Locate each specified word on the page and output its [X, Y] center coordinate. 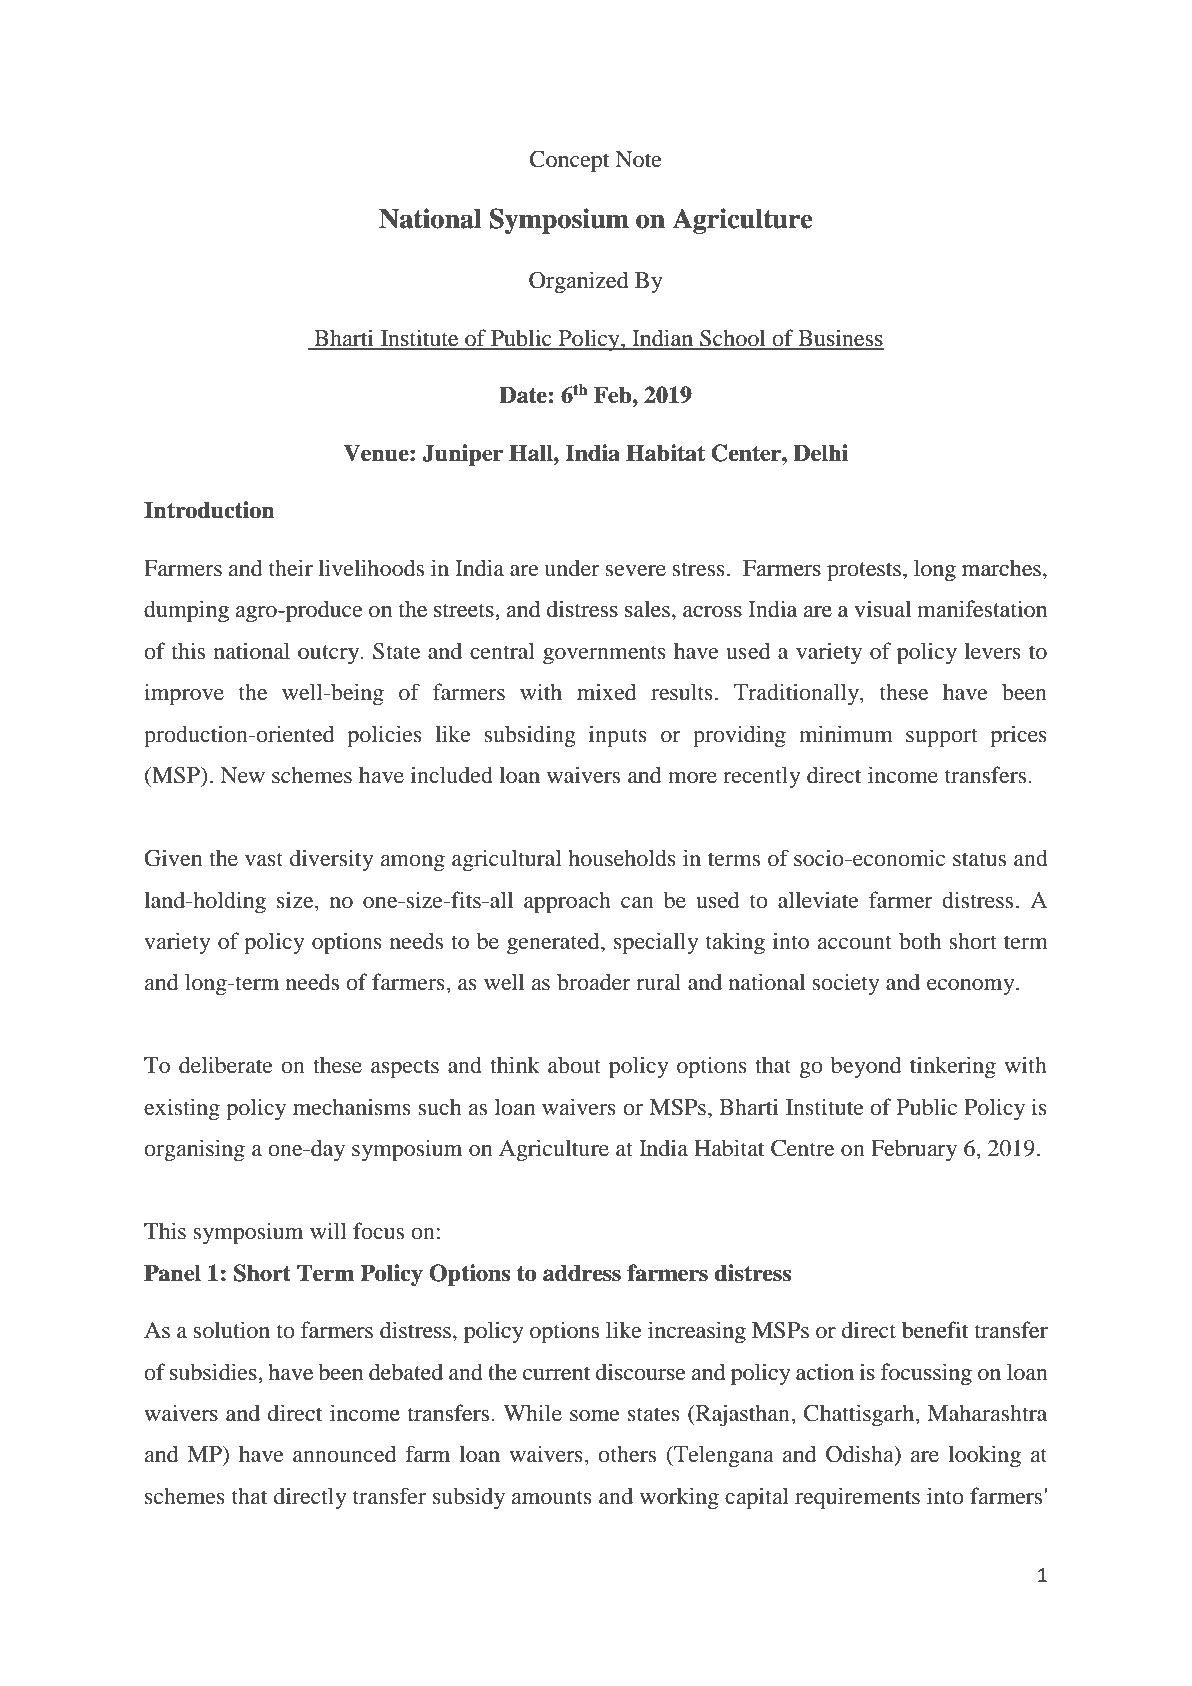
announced [344, 1454]
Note [638, 159]
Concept [570, 161]
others [627, 1453]
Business [840, 339]
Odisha [861, 1455]
